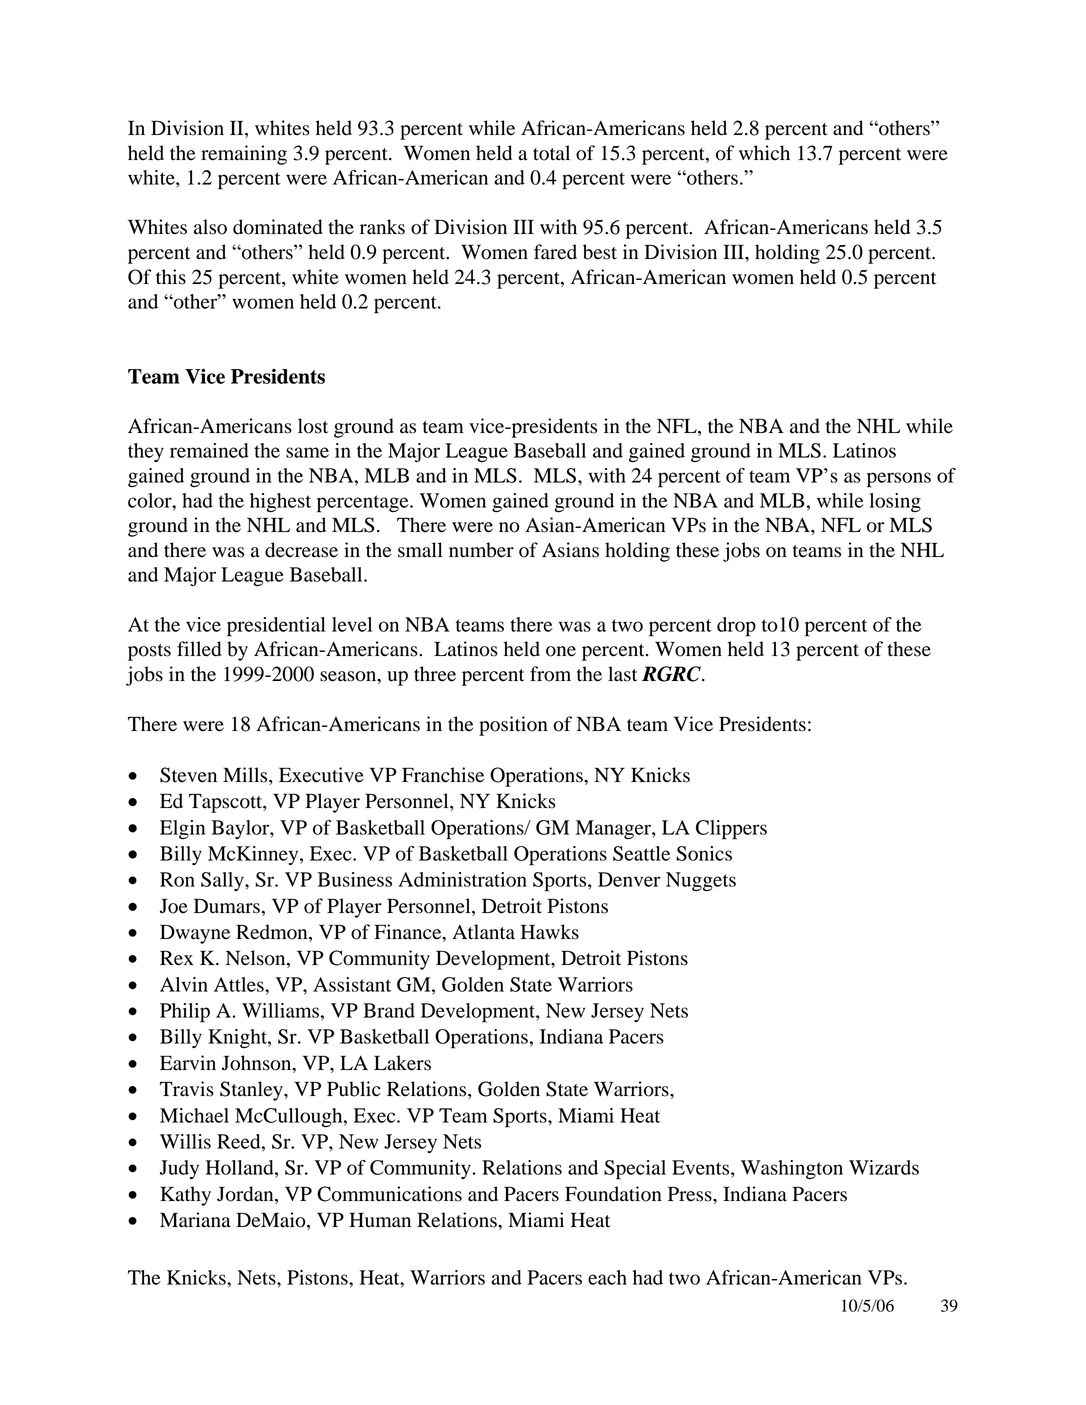 The width and height of the document is (1086, 1405). Describe the element at coordinates (551, 153) in the document. I see `total` at that location.
